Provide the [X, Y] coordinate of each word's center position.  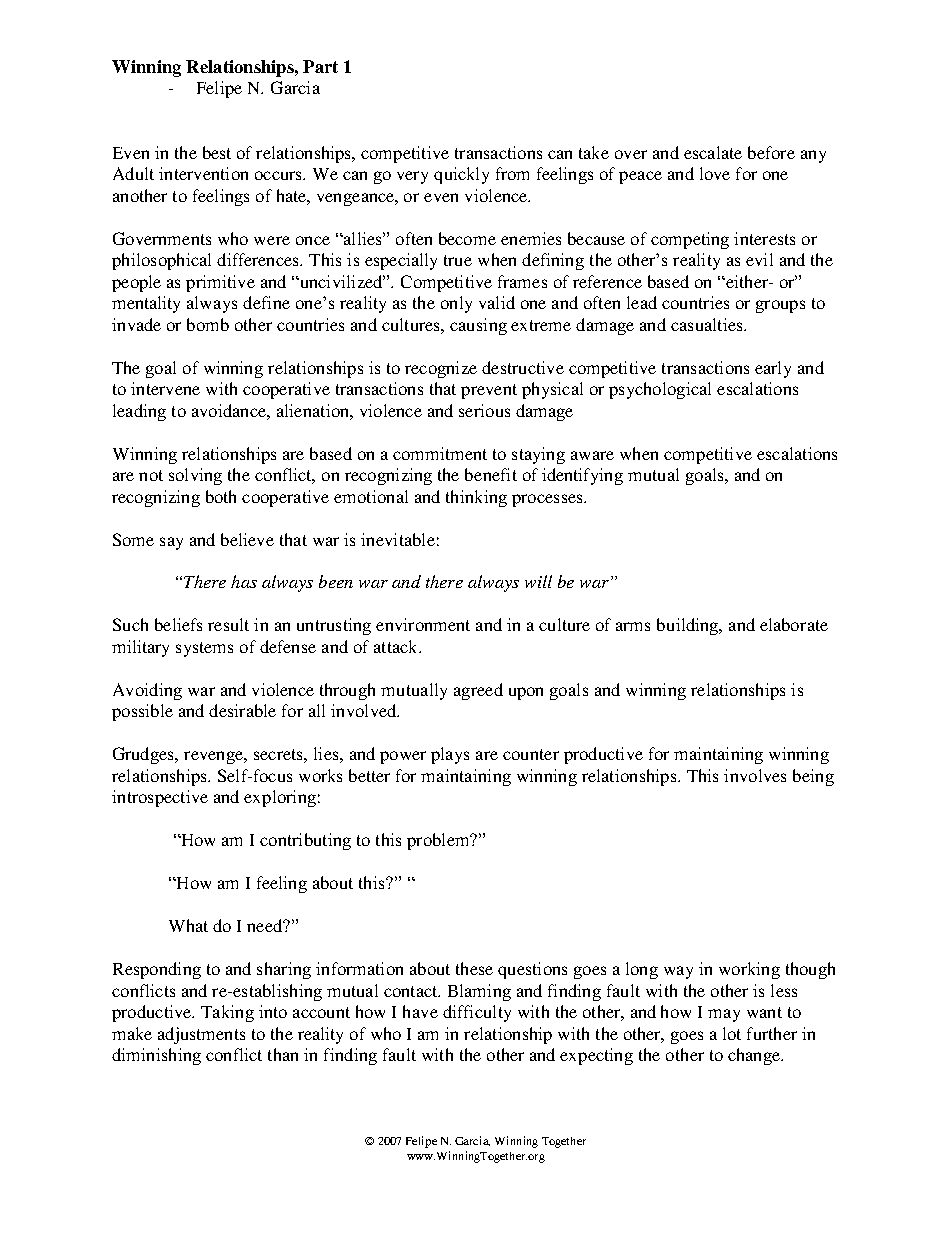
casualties [708, 324]
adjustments [201, 1035]
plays [450, 755]
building [689, 626]
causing [478, 326]
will [538, 581]
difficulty [477, 1013]
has [244, 581]
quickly [461, 175]
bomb [208, 324]
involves [755, 775]
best [217, 152]
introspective [160, 798]
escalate [713, 152]
